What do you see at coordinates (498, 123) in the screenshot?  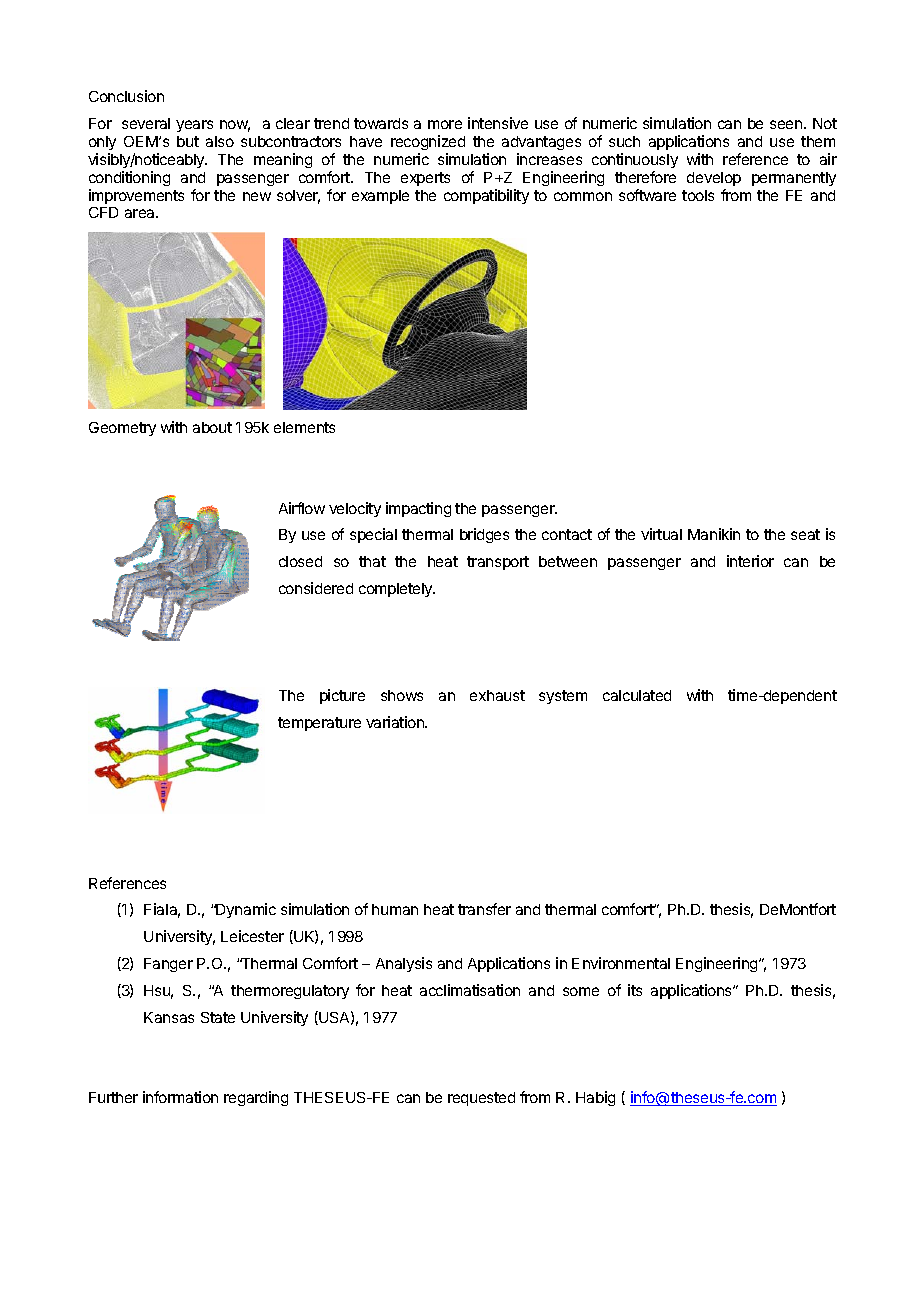 I see `intensive` at bounding box center [498, 123].
